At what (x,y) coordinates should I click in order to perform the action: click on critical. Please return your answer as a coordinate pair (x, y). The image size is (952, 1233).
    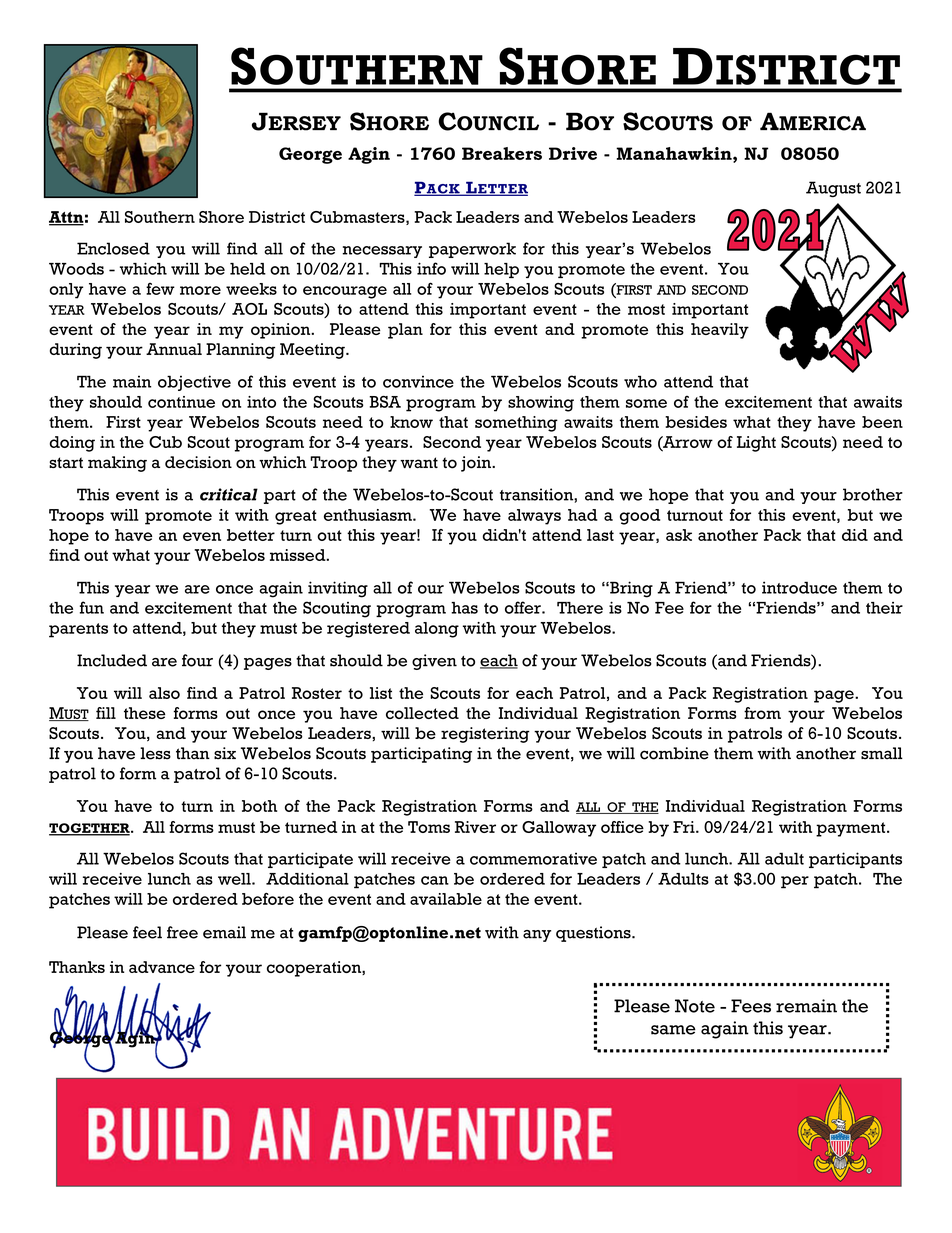
    Looking at the image, I should click on (229, 494).
